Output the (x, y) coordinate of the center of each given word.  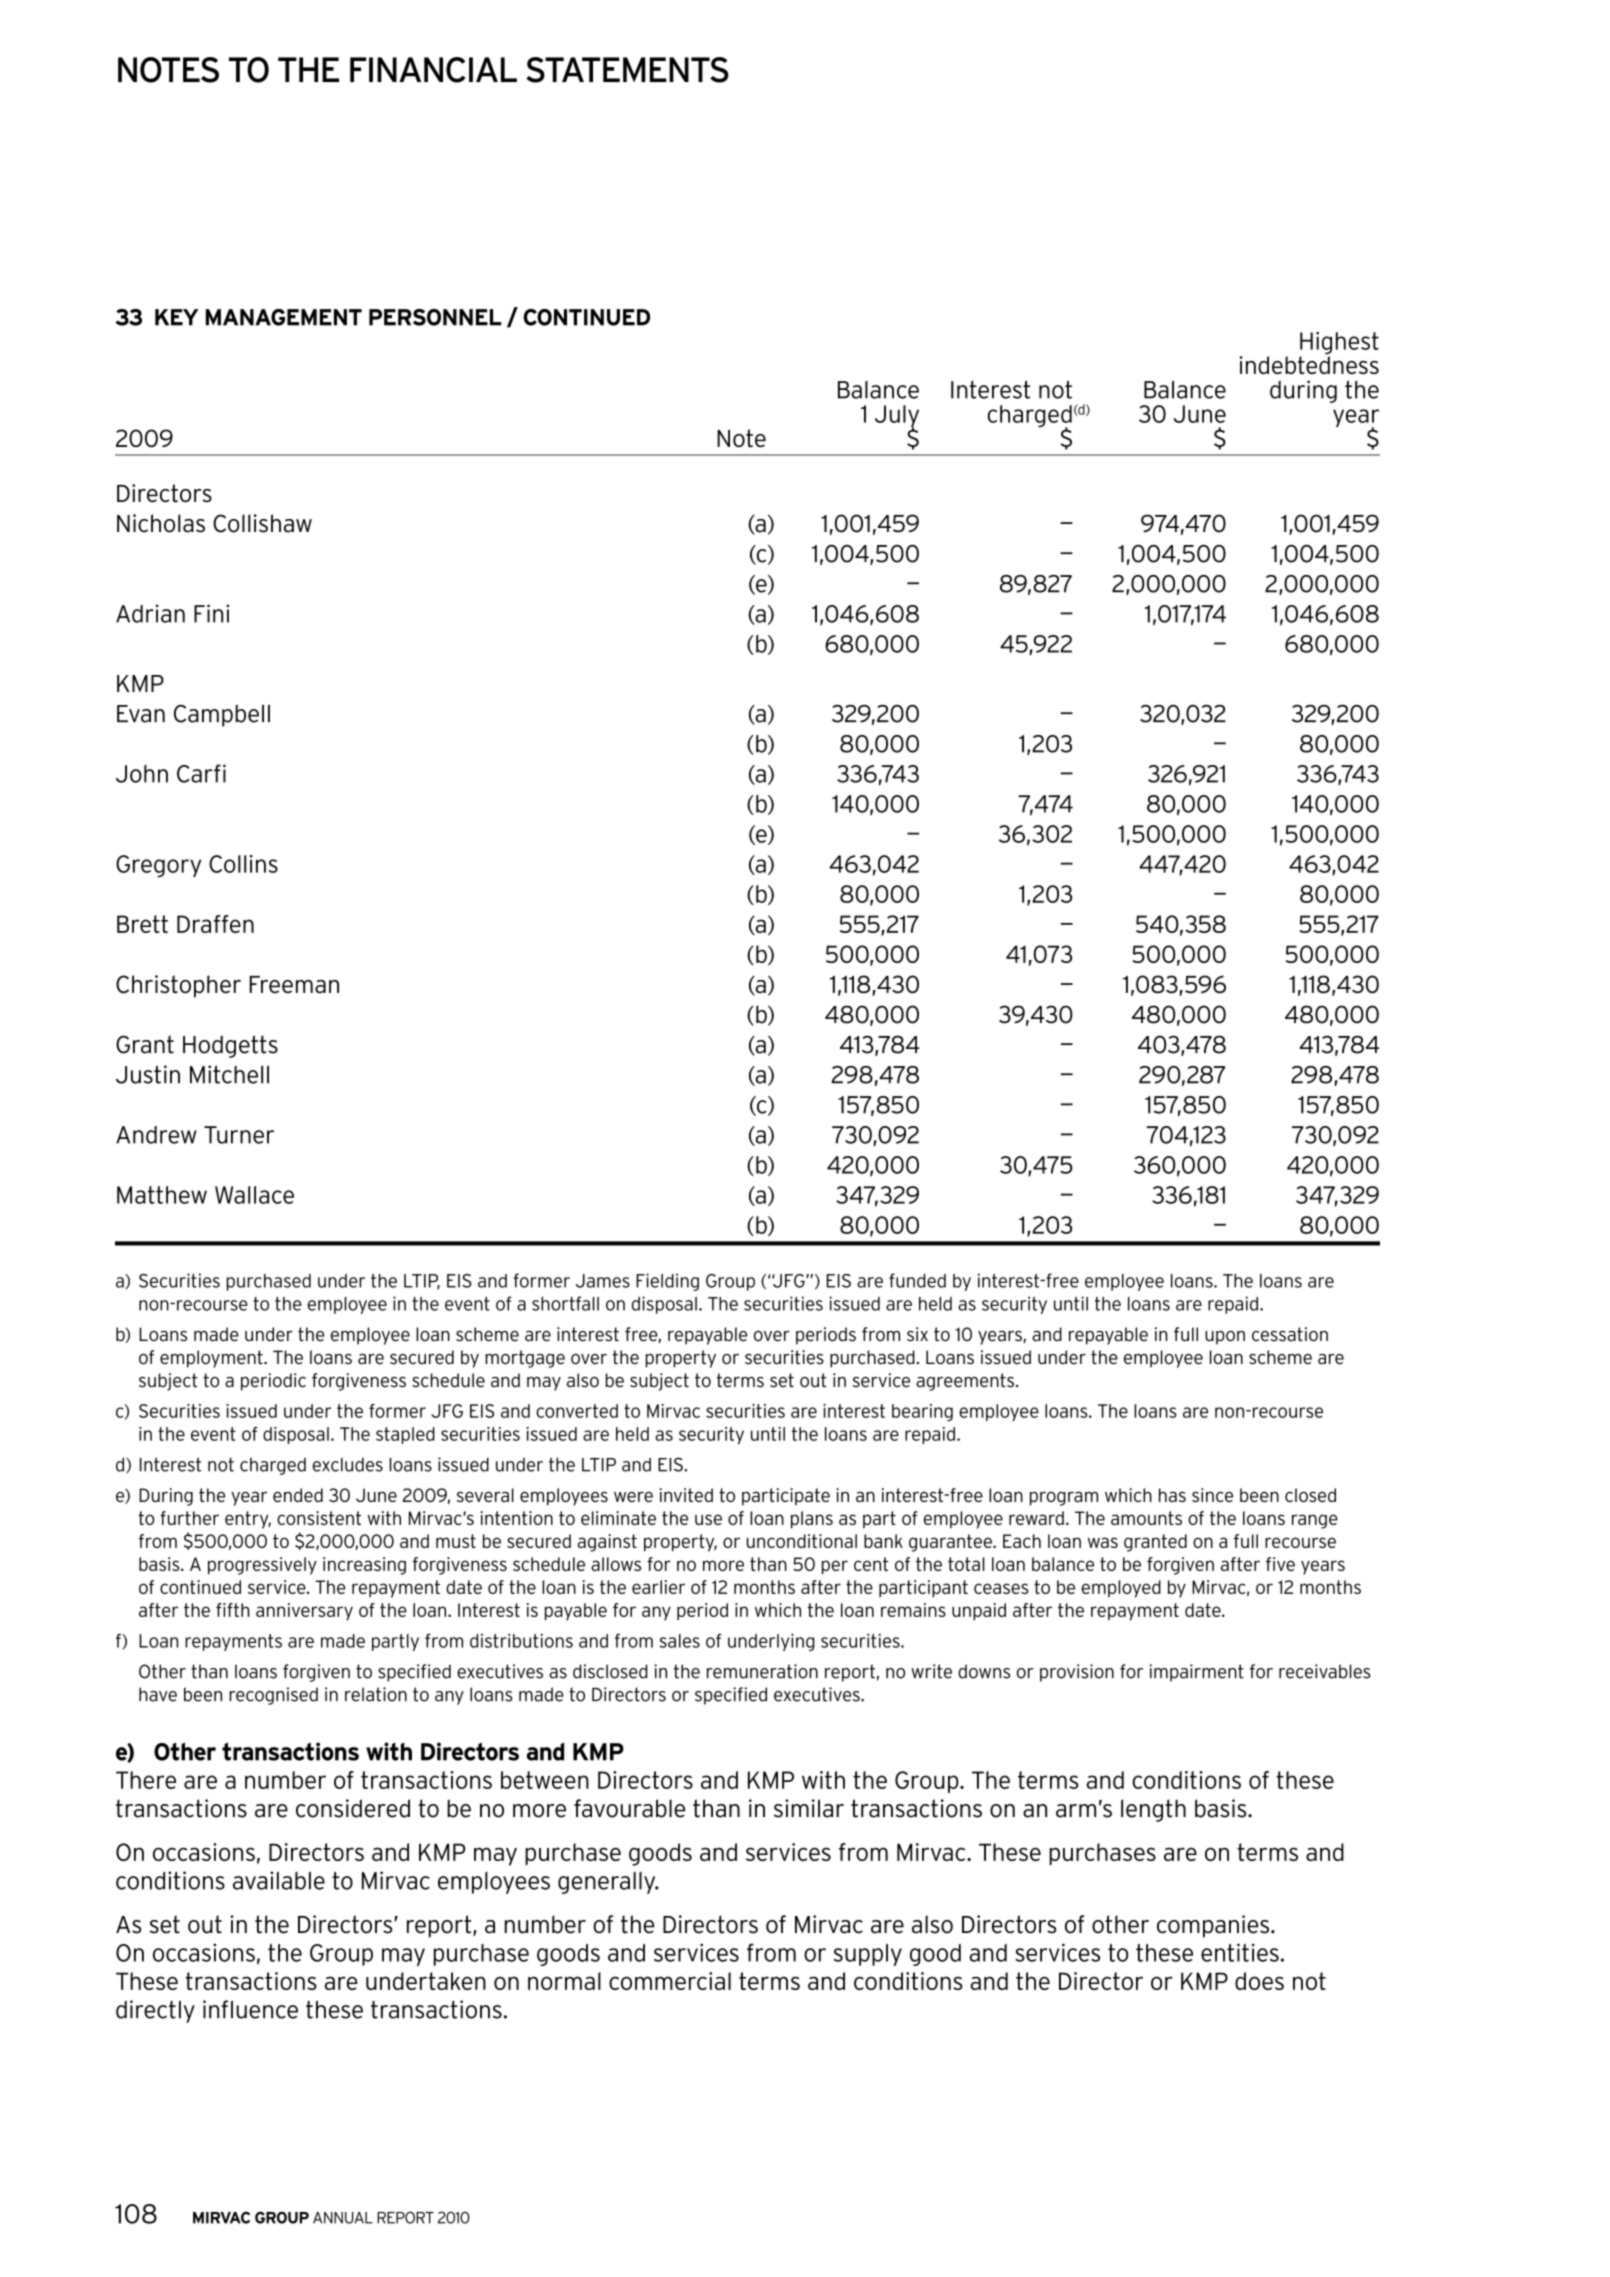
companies (1214, 1926)
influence (250, 2009)
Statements (627, 70)
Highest (1339, 344)
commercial (670, 1981)
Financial (433, 70)
